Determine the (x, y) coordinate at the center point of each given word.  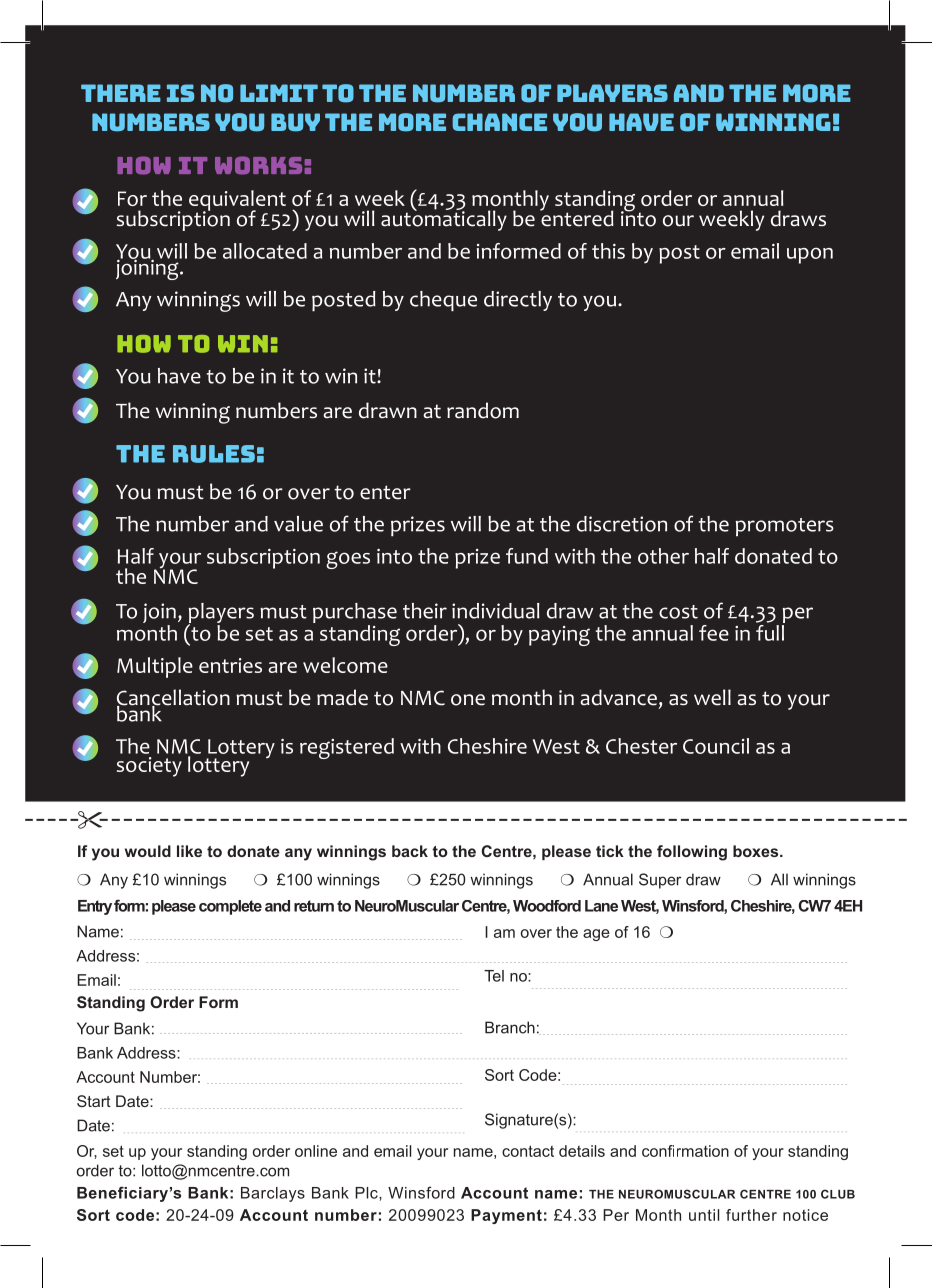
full (770, 631)
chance (499, 122)
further (751, 1215)
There (121, 93)
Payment (506, 1216)
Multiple (155, 667)
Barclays (273, 1194)
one (468, 700)
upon (810, 255)
